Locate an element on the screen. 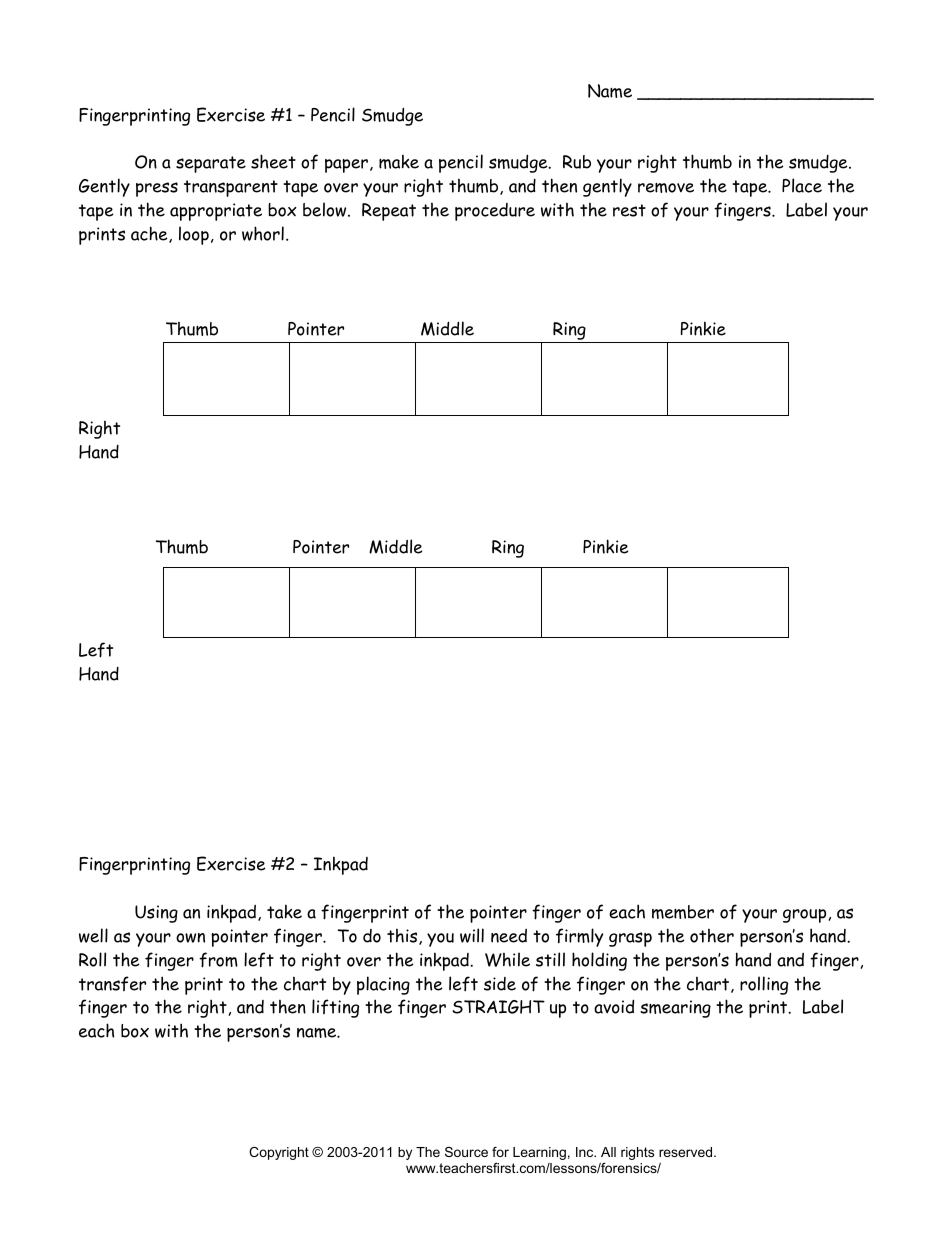 The height and width of the screenshot is (1233, 952). remove is located at coordinates (666, 188).
